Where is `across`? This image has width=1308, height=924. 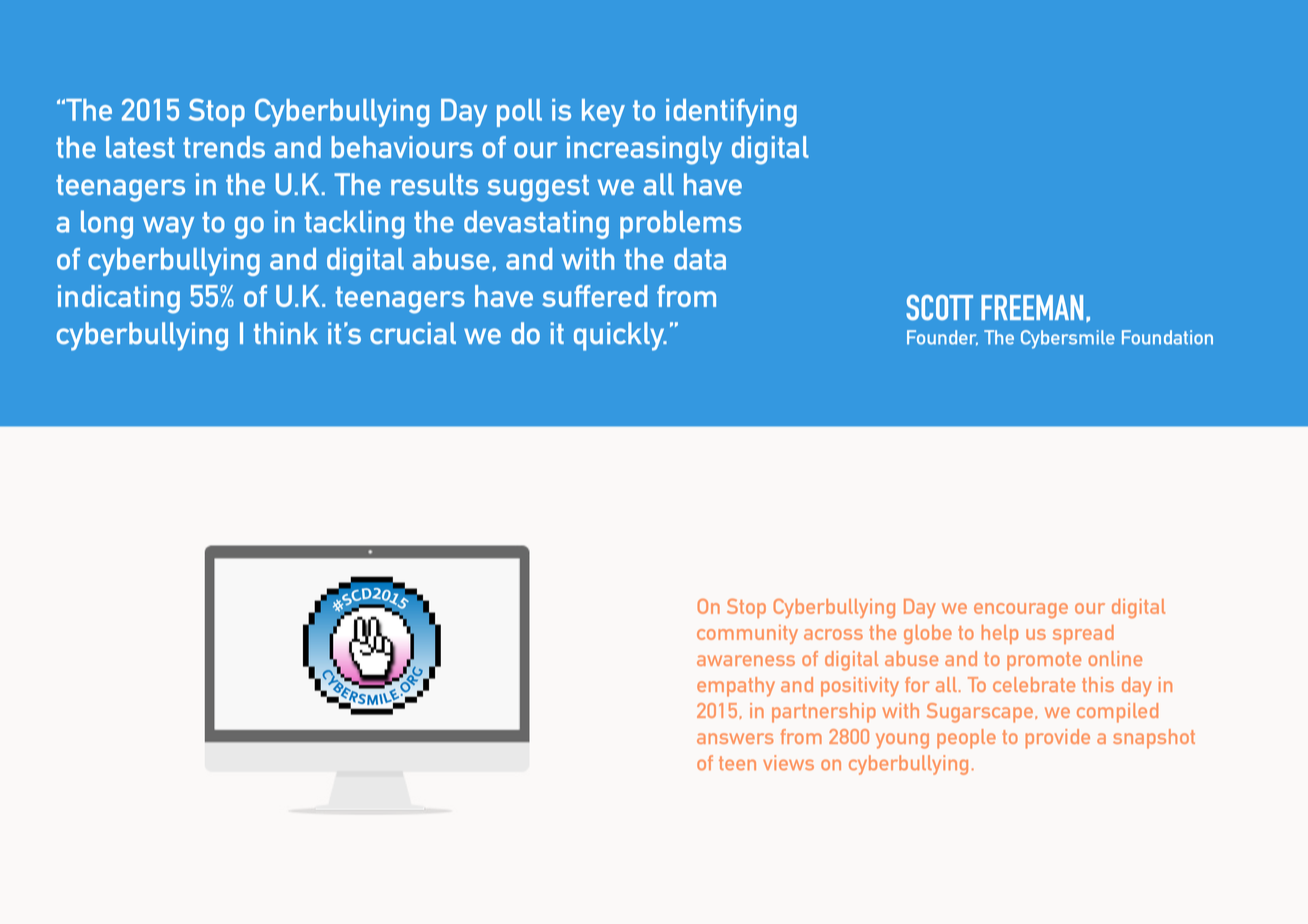 across is located at coordinates (833, 634).
